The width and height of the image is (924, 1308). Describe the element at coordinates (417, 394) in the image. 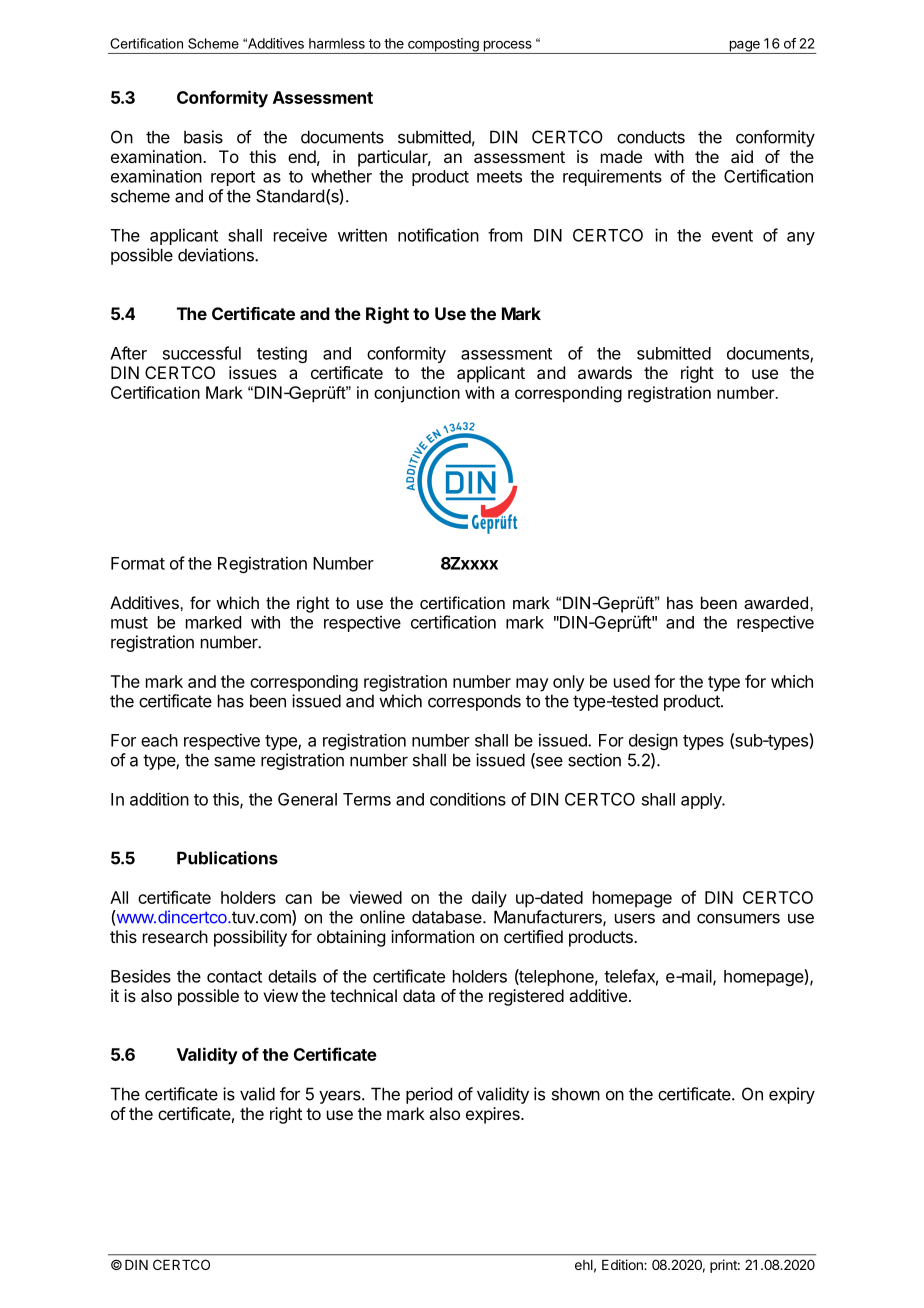

I see `conjunction` at that location.
